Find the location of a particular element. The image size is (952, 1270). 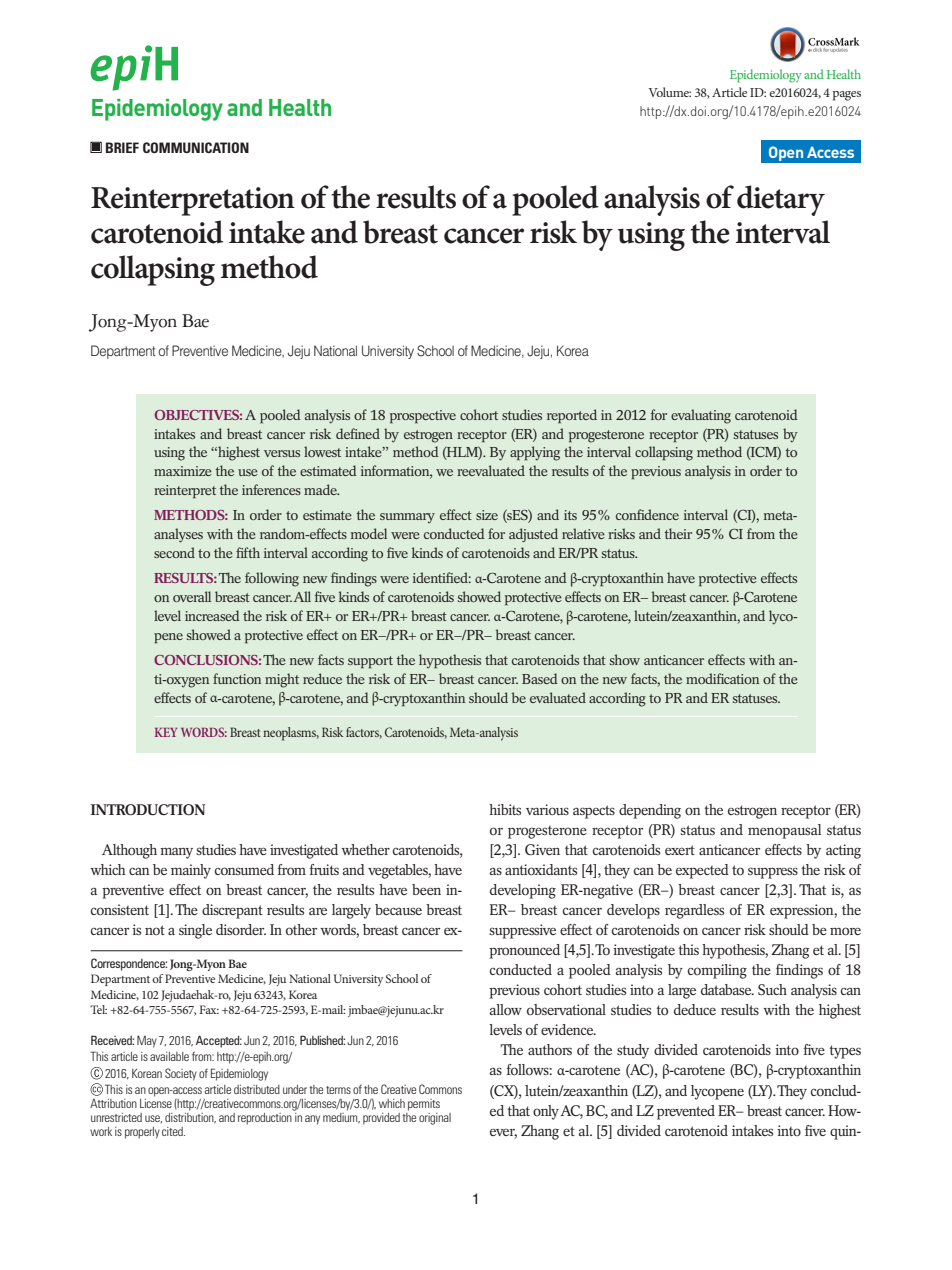

dietary is located at coordinates (781, 200).
